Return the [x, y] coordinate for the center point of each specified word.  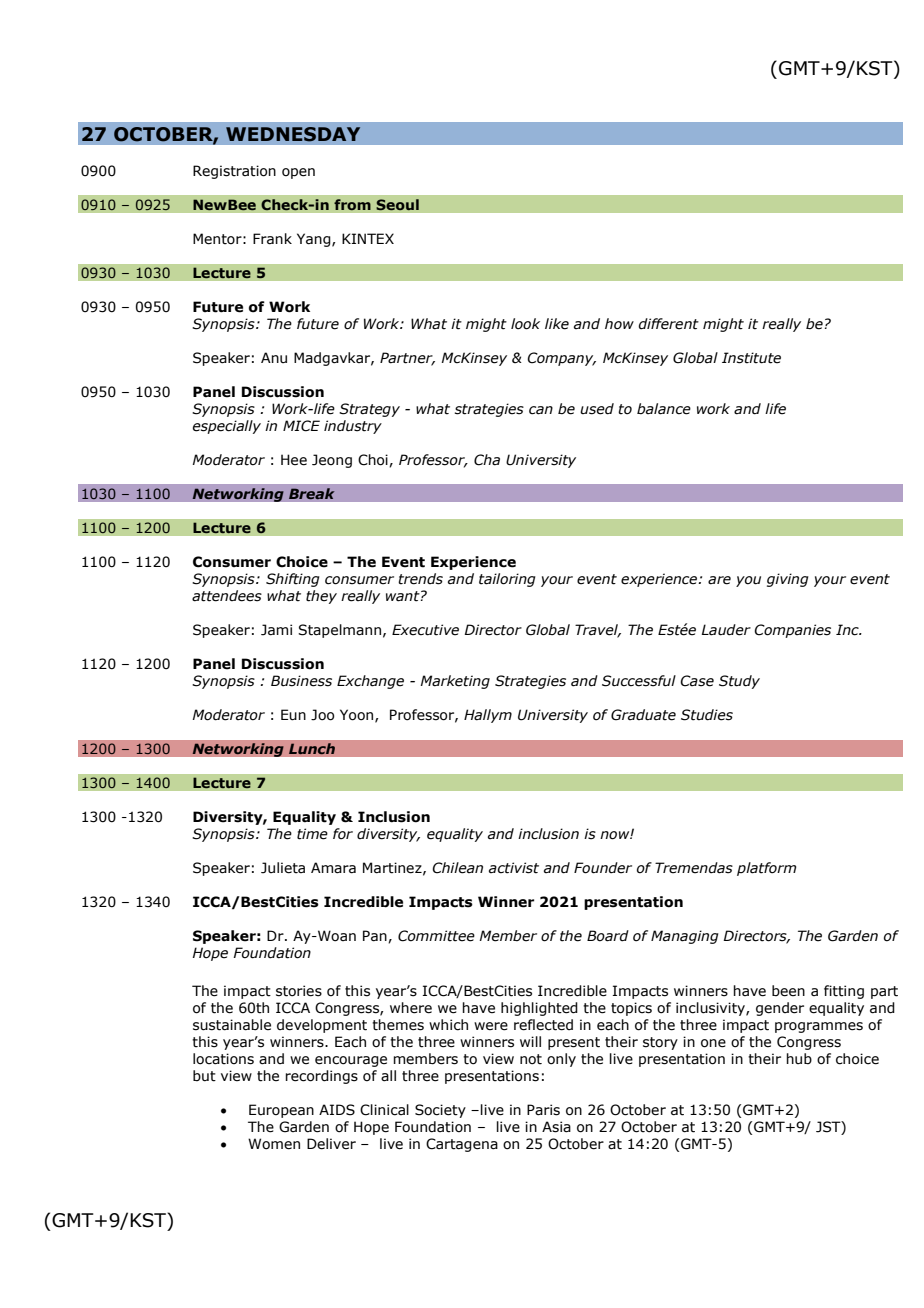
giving [788, 580]
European [281, 1111]
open [298, 173]
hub [799, 1058]
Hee [294, 460]
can [541, 410]
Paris [543, 1110]
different [668, 324]
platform [766, 869]
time [312, 834]
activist [514, 868]
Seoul [397, 204]
